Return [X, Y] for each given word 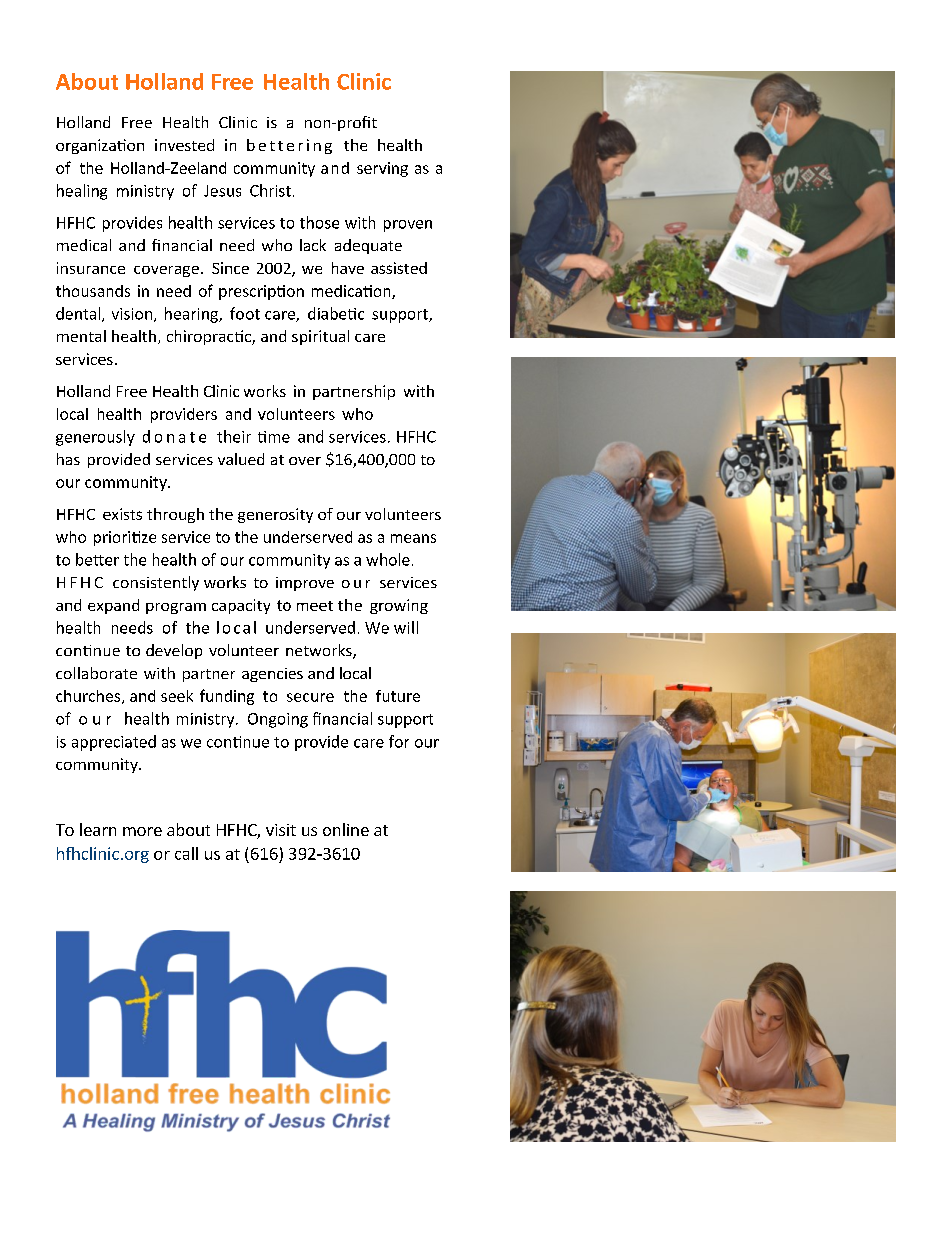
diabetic [336, 313]
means [413, 538]
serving [382, 169]
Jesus [222, 191]
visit [281, 830]
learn [98, 829]
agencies [272, 675]
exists [122, 514]
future [398, 696]
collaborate [96, 673]
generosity [275, 515]
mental [81, 336]
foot [245, 313]
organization [100, 146]
